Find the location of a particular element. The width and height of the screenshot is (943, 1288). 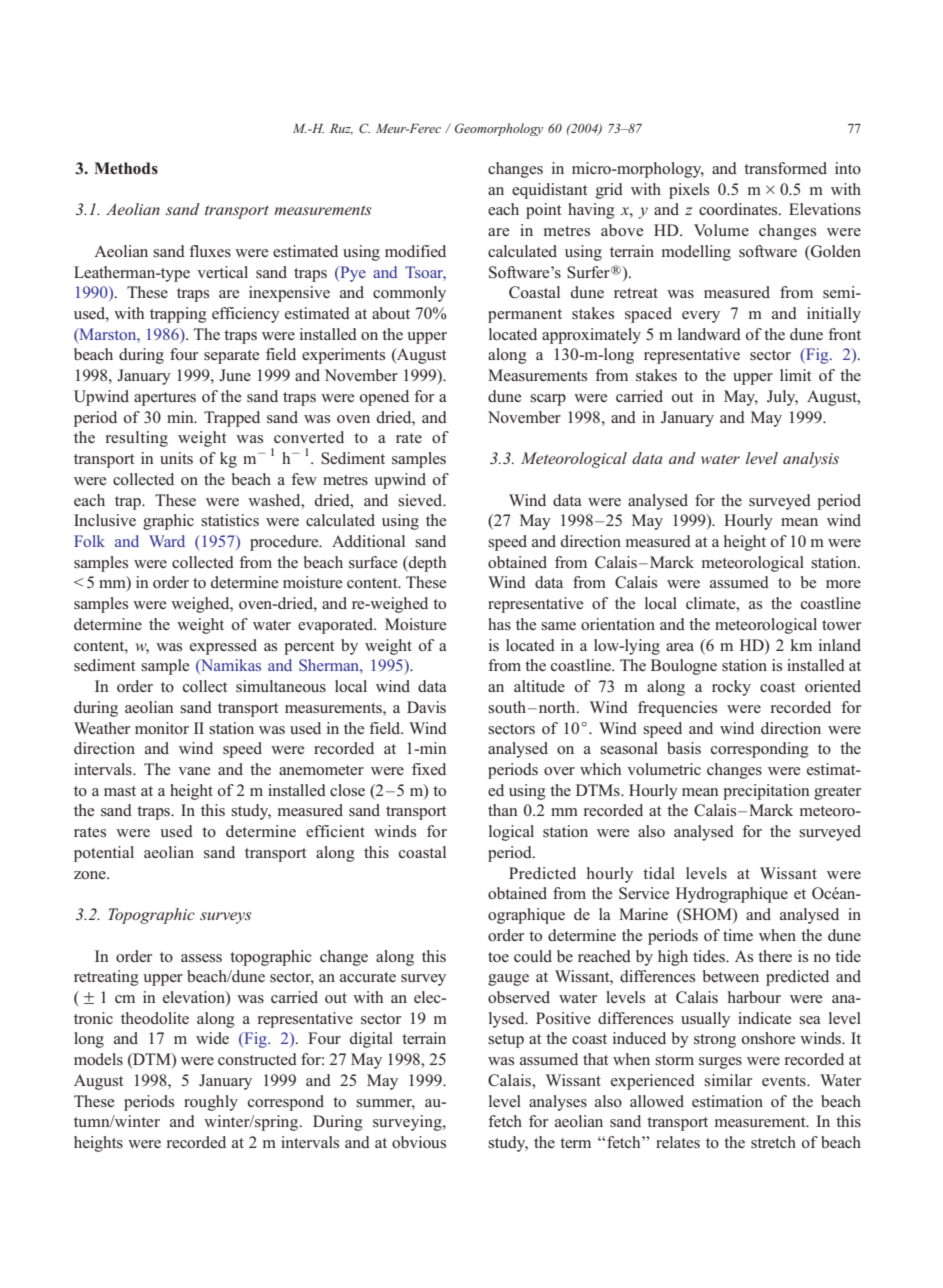

coordinates is located at coordinates (739, 209).
